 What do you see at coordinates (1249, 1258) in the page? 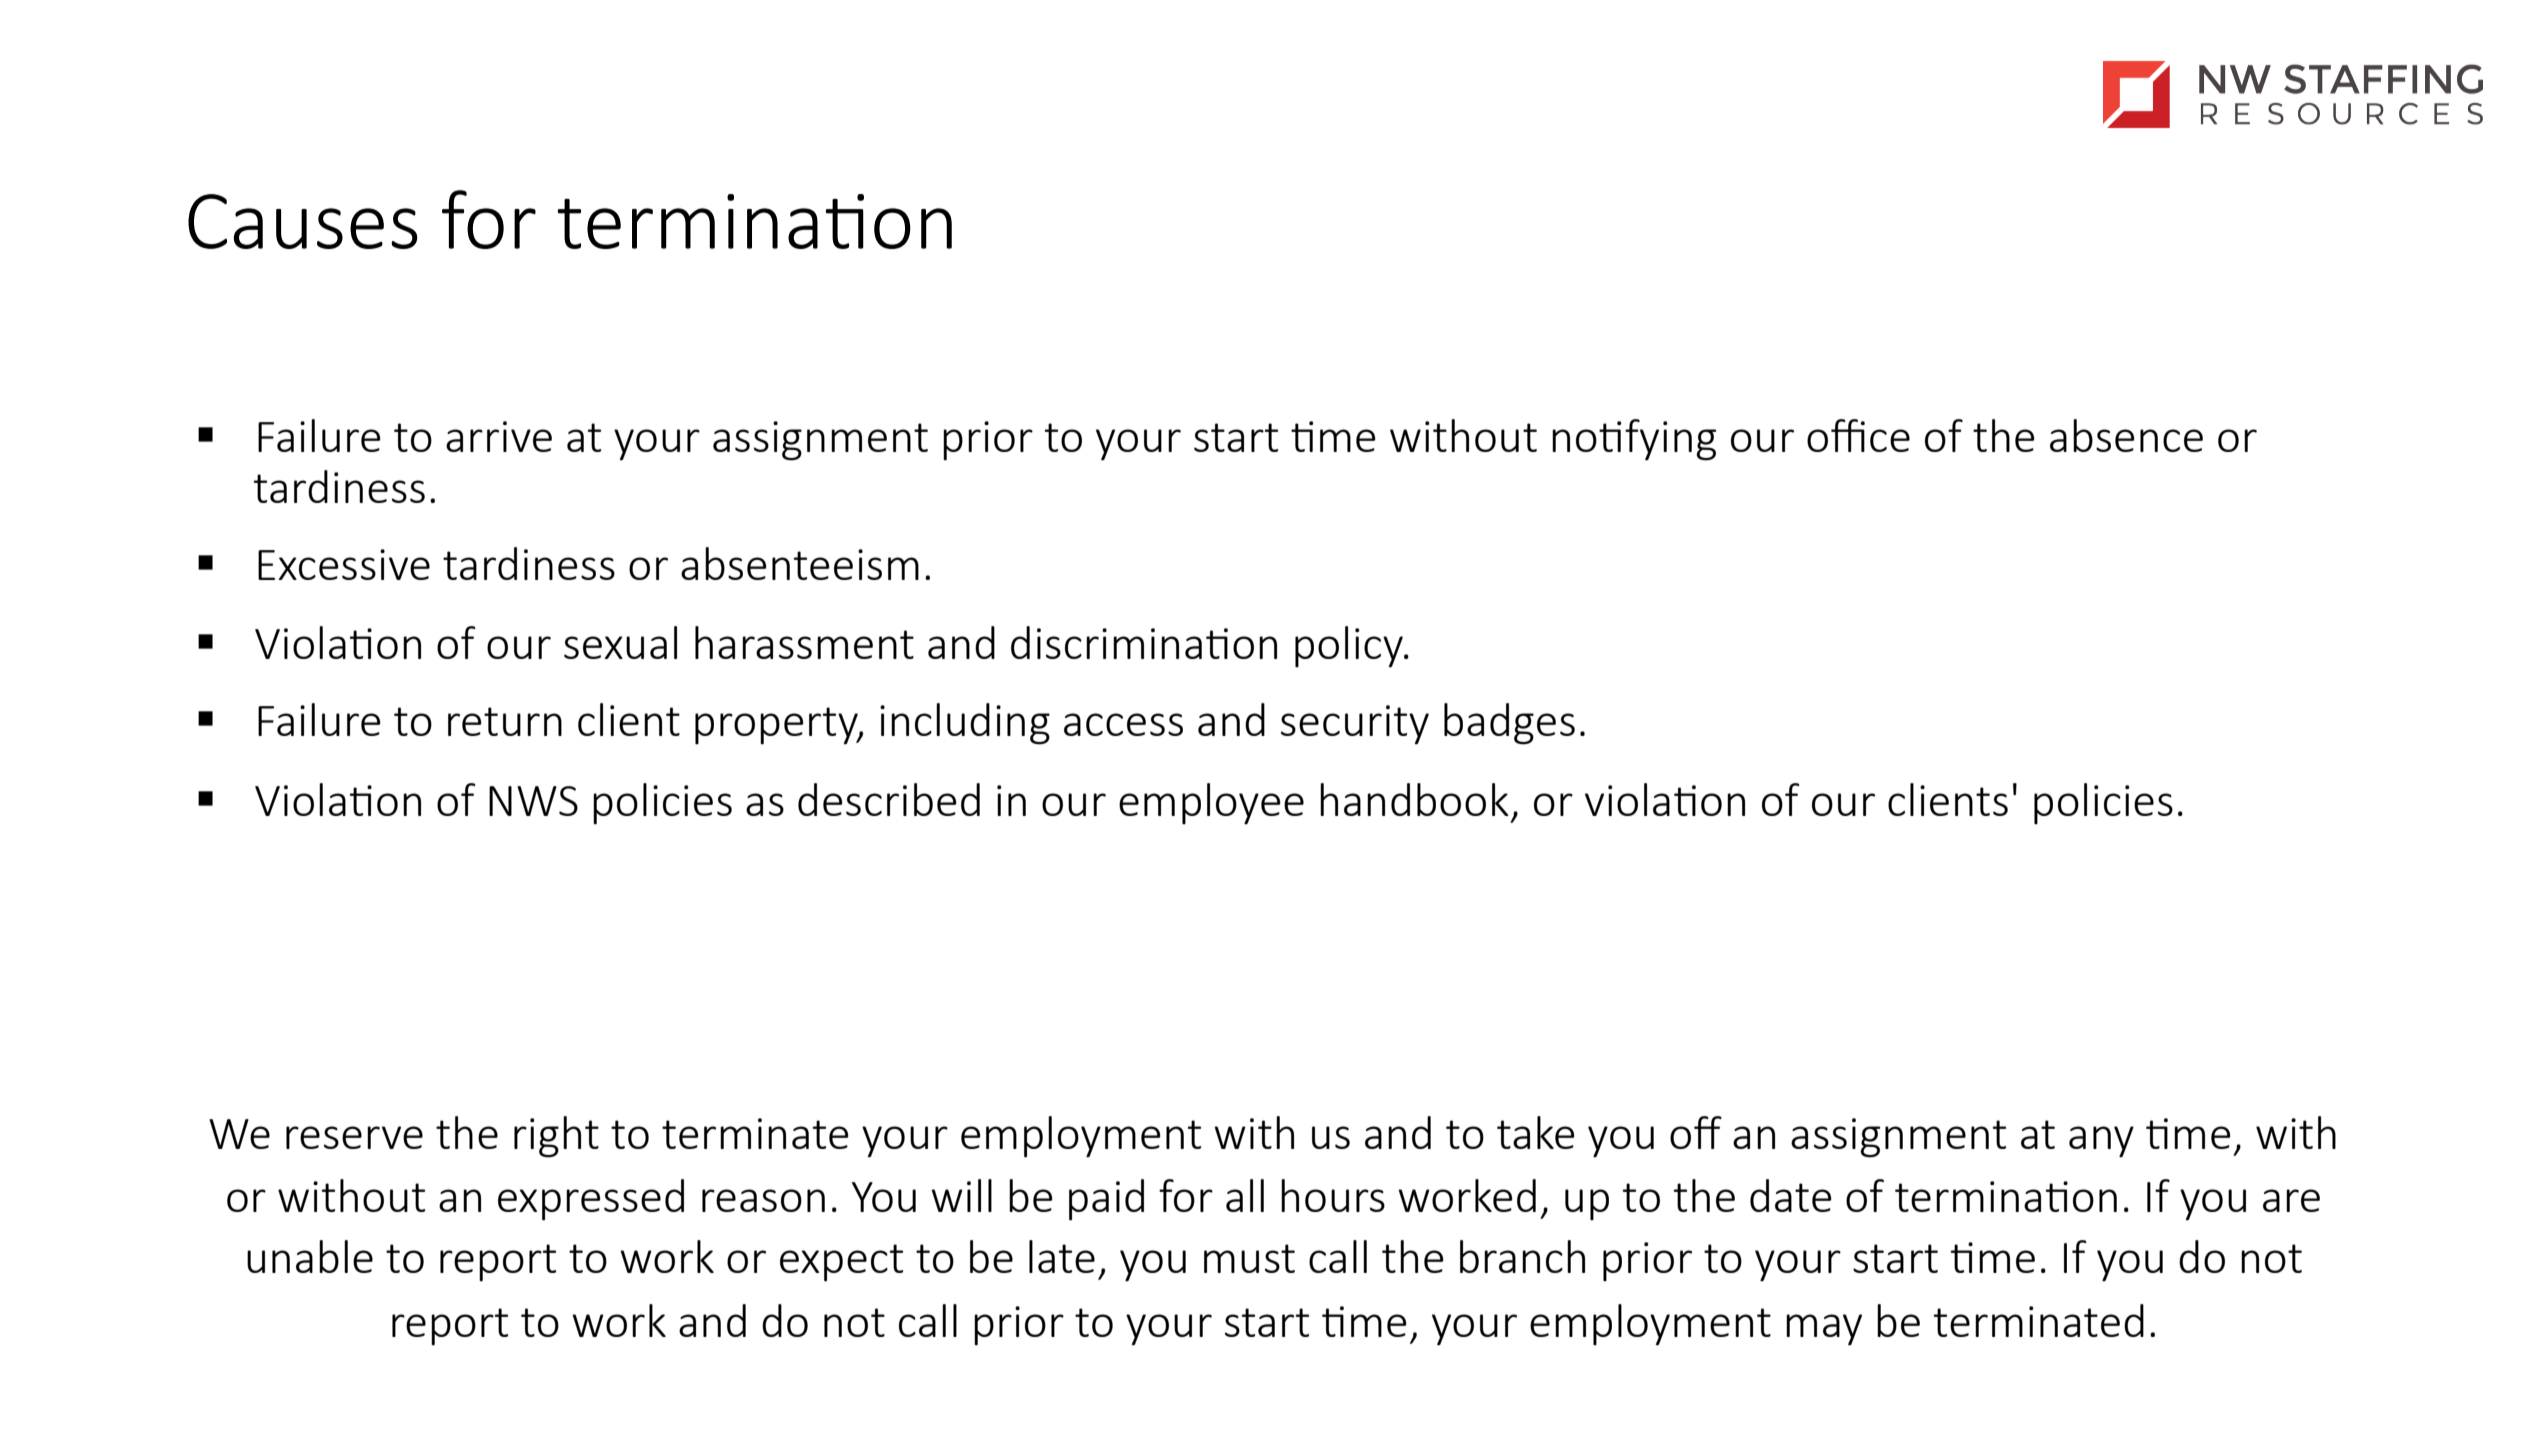
I see `must` at bounding box center [1249, 1258].
